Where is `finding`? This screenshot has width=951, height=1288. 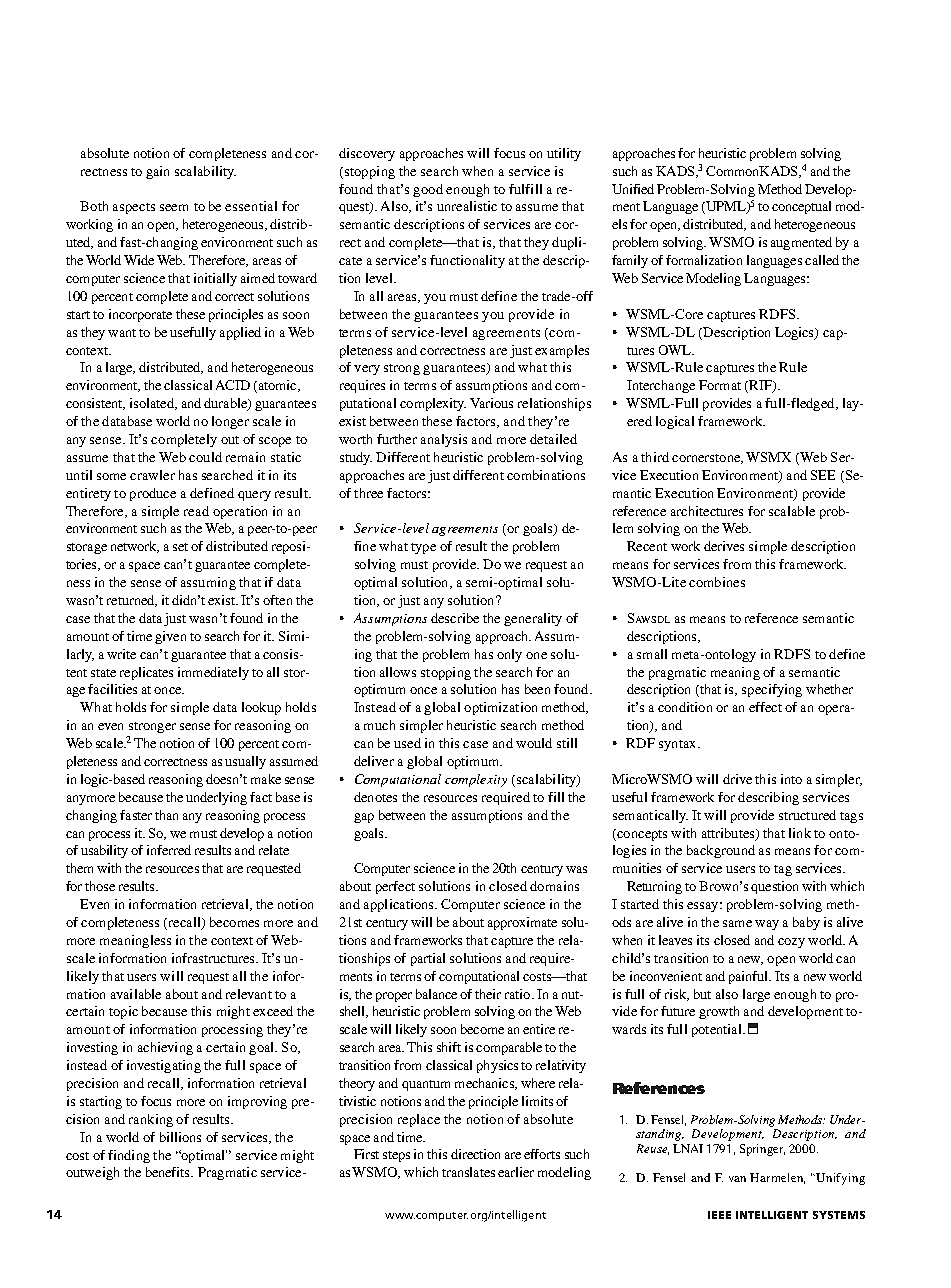
finding is located at coordinates (129, 1156).
